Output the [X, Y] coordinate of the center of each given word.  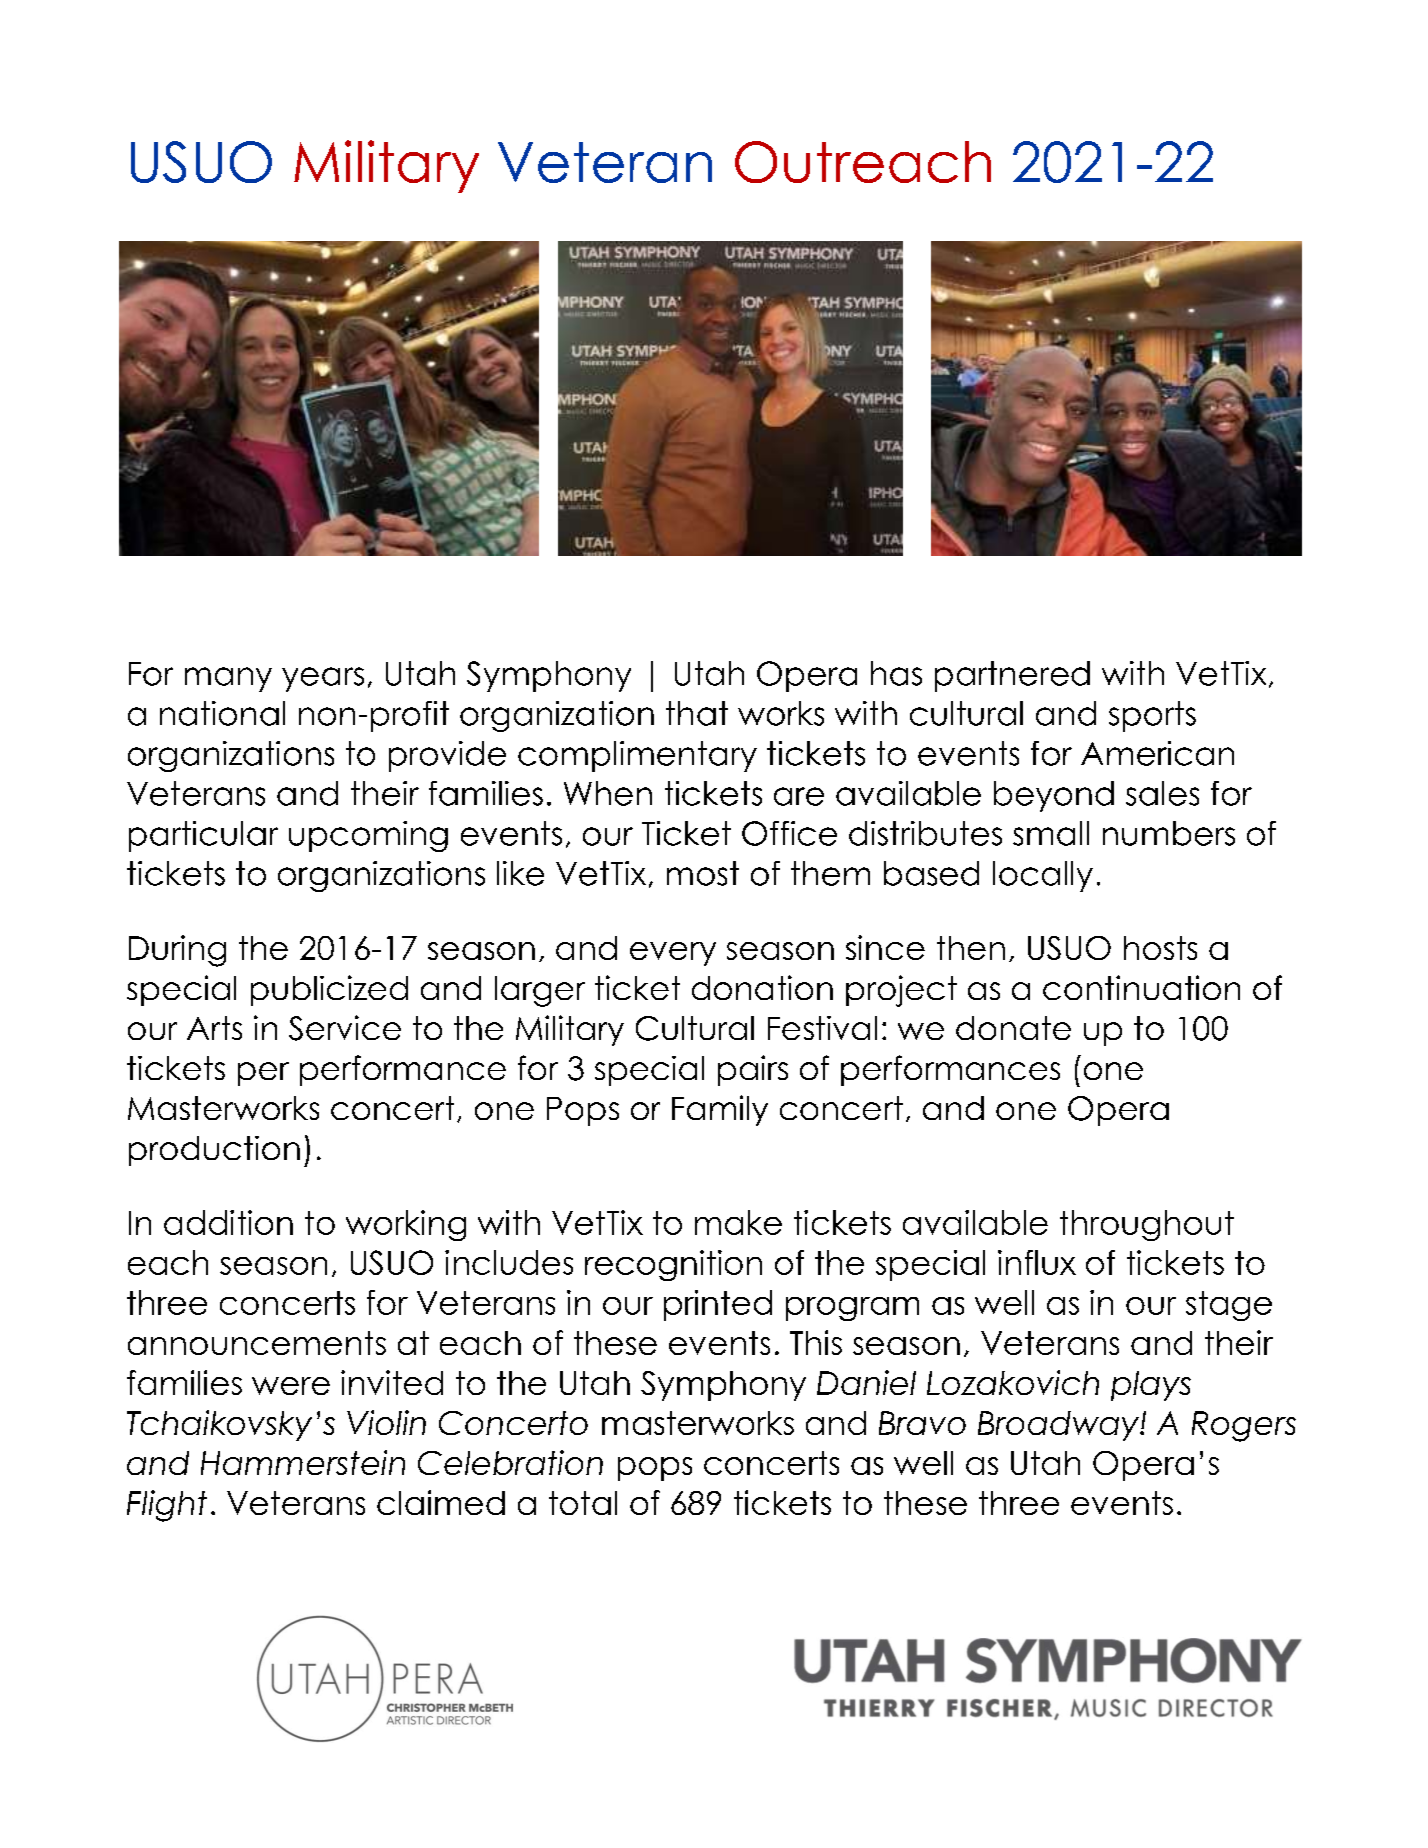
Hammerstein [303, 1462]
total [583, 1503]
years [323, 679]
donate [1013, 1028]
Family [720, 1110]
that [697, 713]
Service [345, 1028]
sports [1152, 716]
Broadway [1059, 1426]
